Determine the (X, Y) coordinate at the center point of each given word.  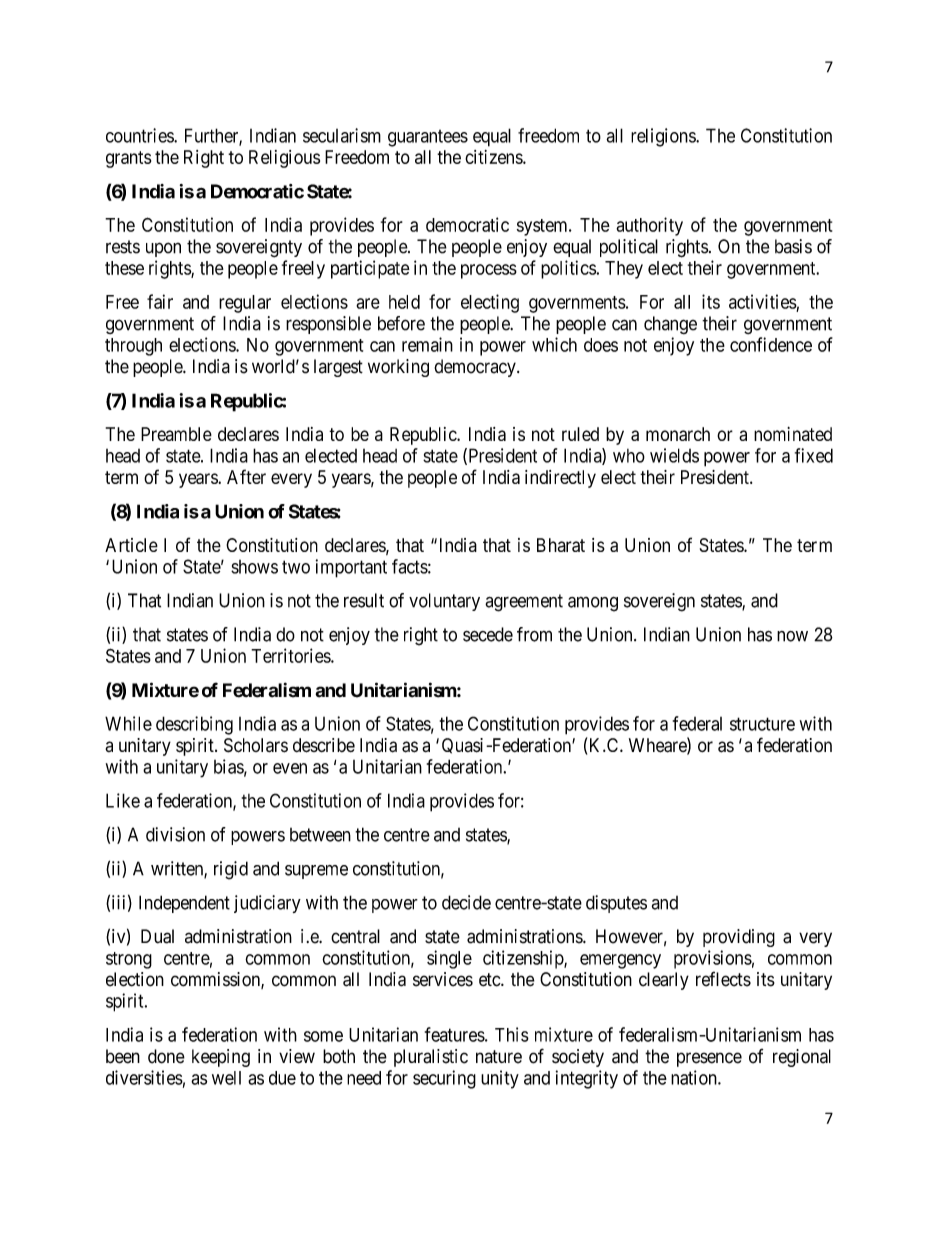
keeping (221, 1058)
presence (709, 1059)
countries (140, 135)
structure (762, 724)
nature (499, 1057)
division (175, 834)
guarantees (428, 138)
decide (466, 902)
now (792, 636)
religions (664, 137)
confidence (771, 344)
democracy (476, 368)
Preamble (176, 434)
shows (254, 567)
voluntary (444, 602)
